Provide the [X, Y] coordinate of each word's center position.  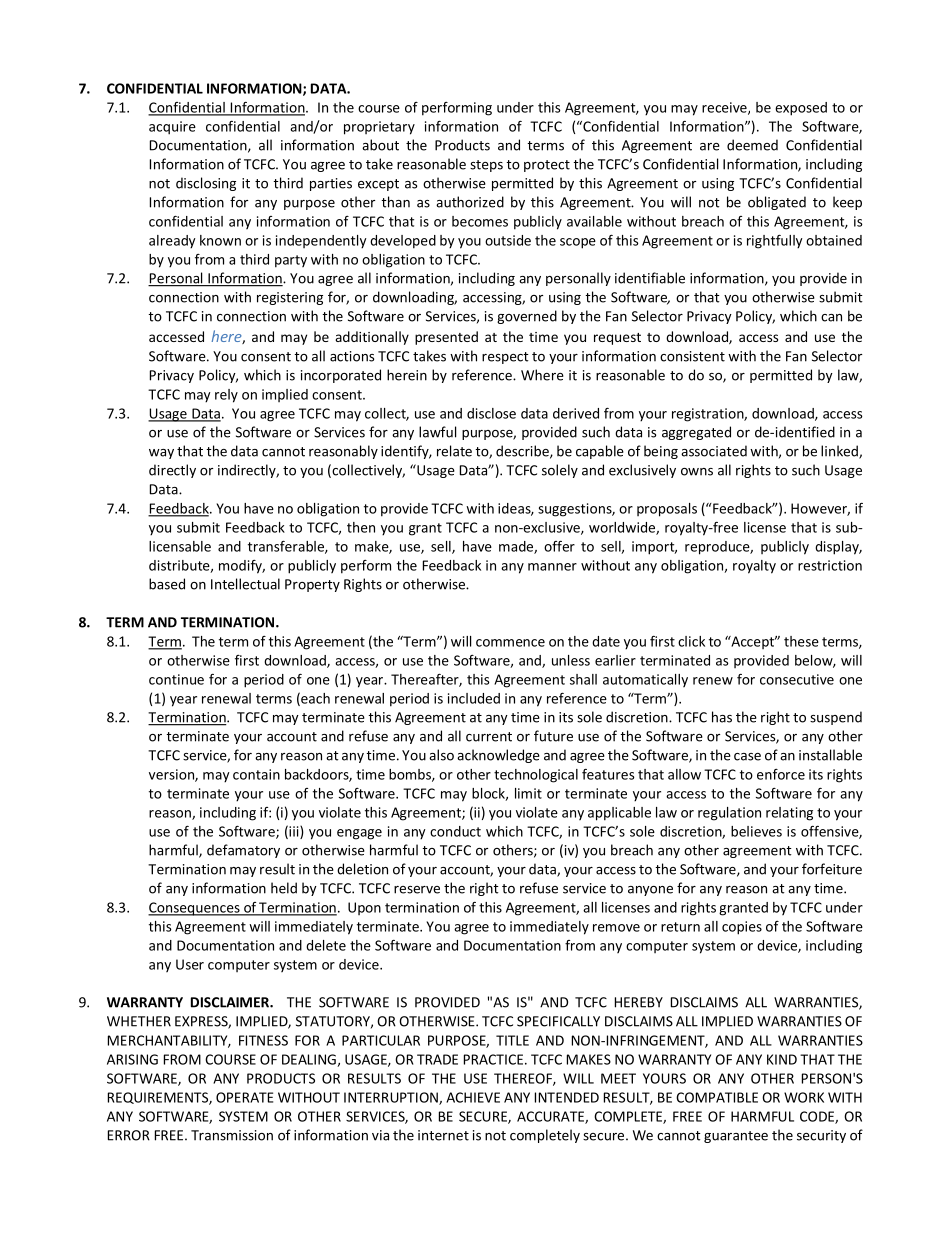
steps [486, 166]
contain [256, 774]
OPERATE [244, 1097]
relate [454, 451]
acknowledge [498, 756]
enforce [781, 774]
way [161, 454]
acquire [172, 128]
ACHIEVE [473, 1097]
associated [714, 451]
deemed [752, 145]
